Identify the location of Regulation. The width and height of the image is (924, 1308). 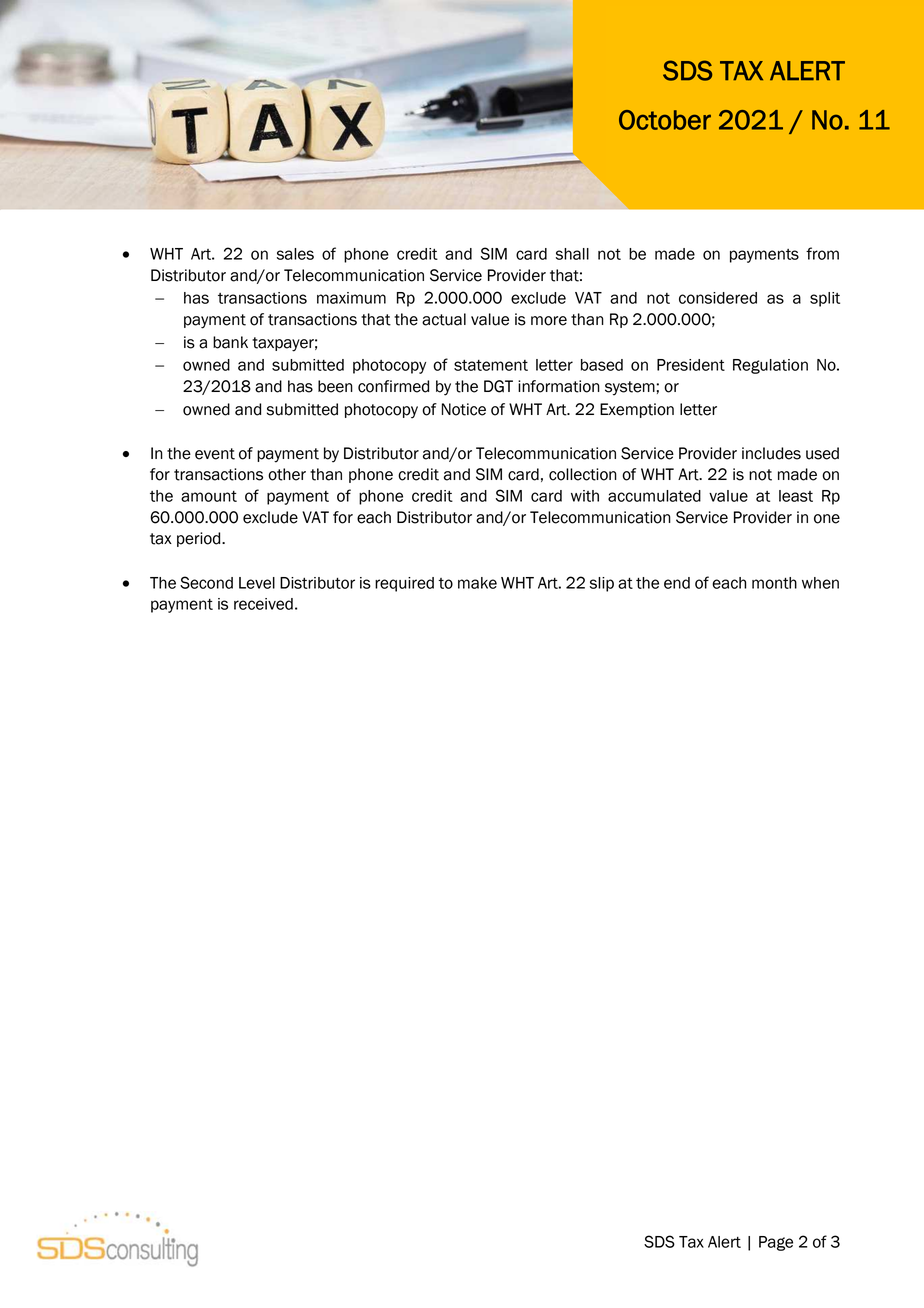
(770, 366).
